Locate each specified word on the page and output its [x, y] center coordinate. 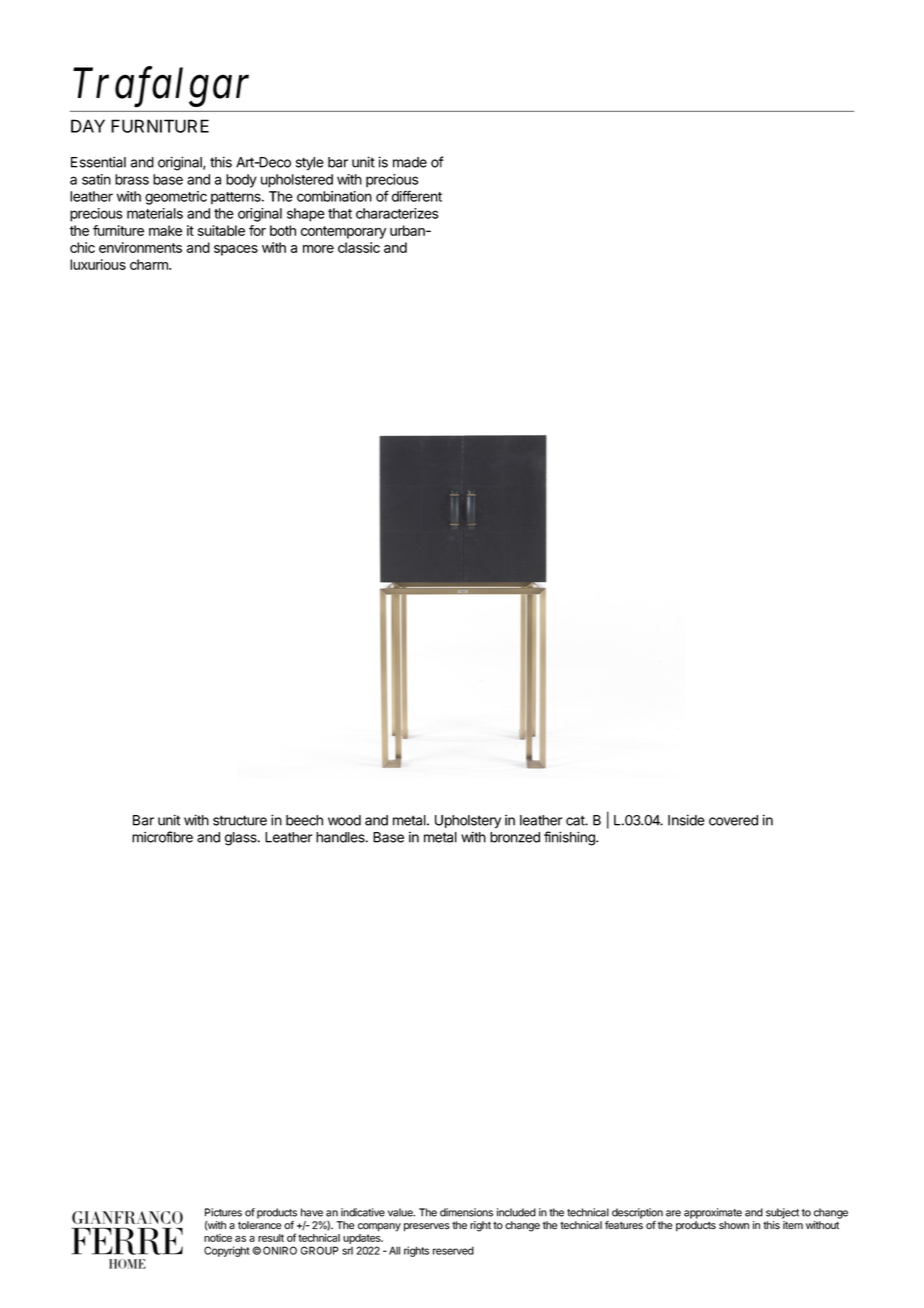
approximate [713, 1213]
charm [150, 264]
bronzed [515, 837]
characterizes [397, 213]
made [410, 162]
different [417, 196]
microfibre [162, 837]
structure [240, 820]
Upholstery [468, 822]
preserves [427, 1227]
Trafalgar [161, 87]
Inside [686, 820]
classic [359, 247]
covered [733, 820]
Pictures [223, 1212]
